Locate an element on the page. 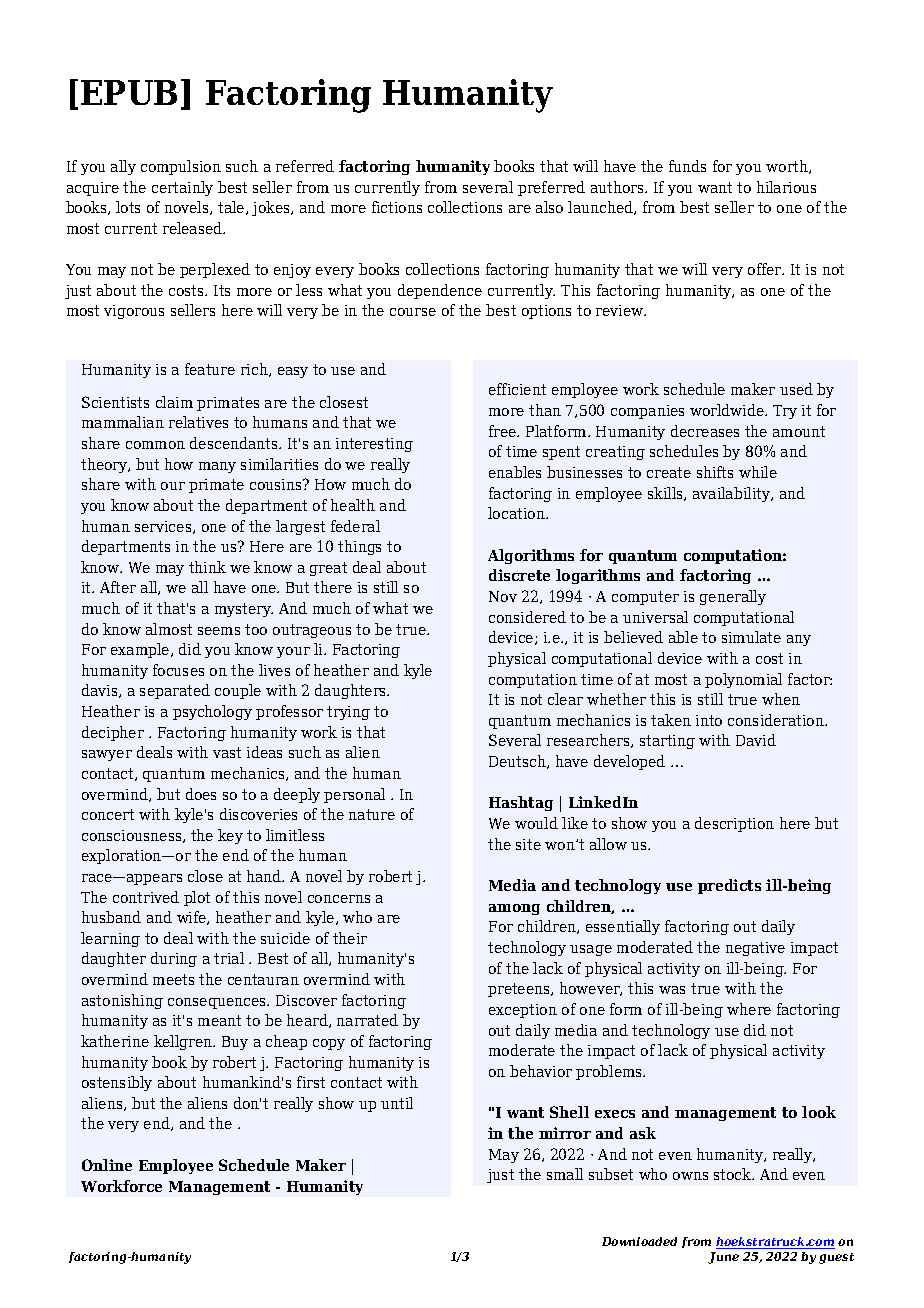 The width and height of the image is (924, 1308). predicts is located at coordinates (729, 886).
